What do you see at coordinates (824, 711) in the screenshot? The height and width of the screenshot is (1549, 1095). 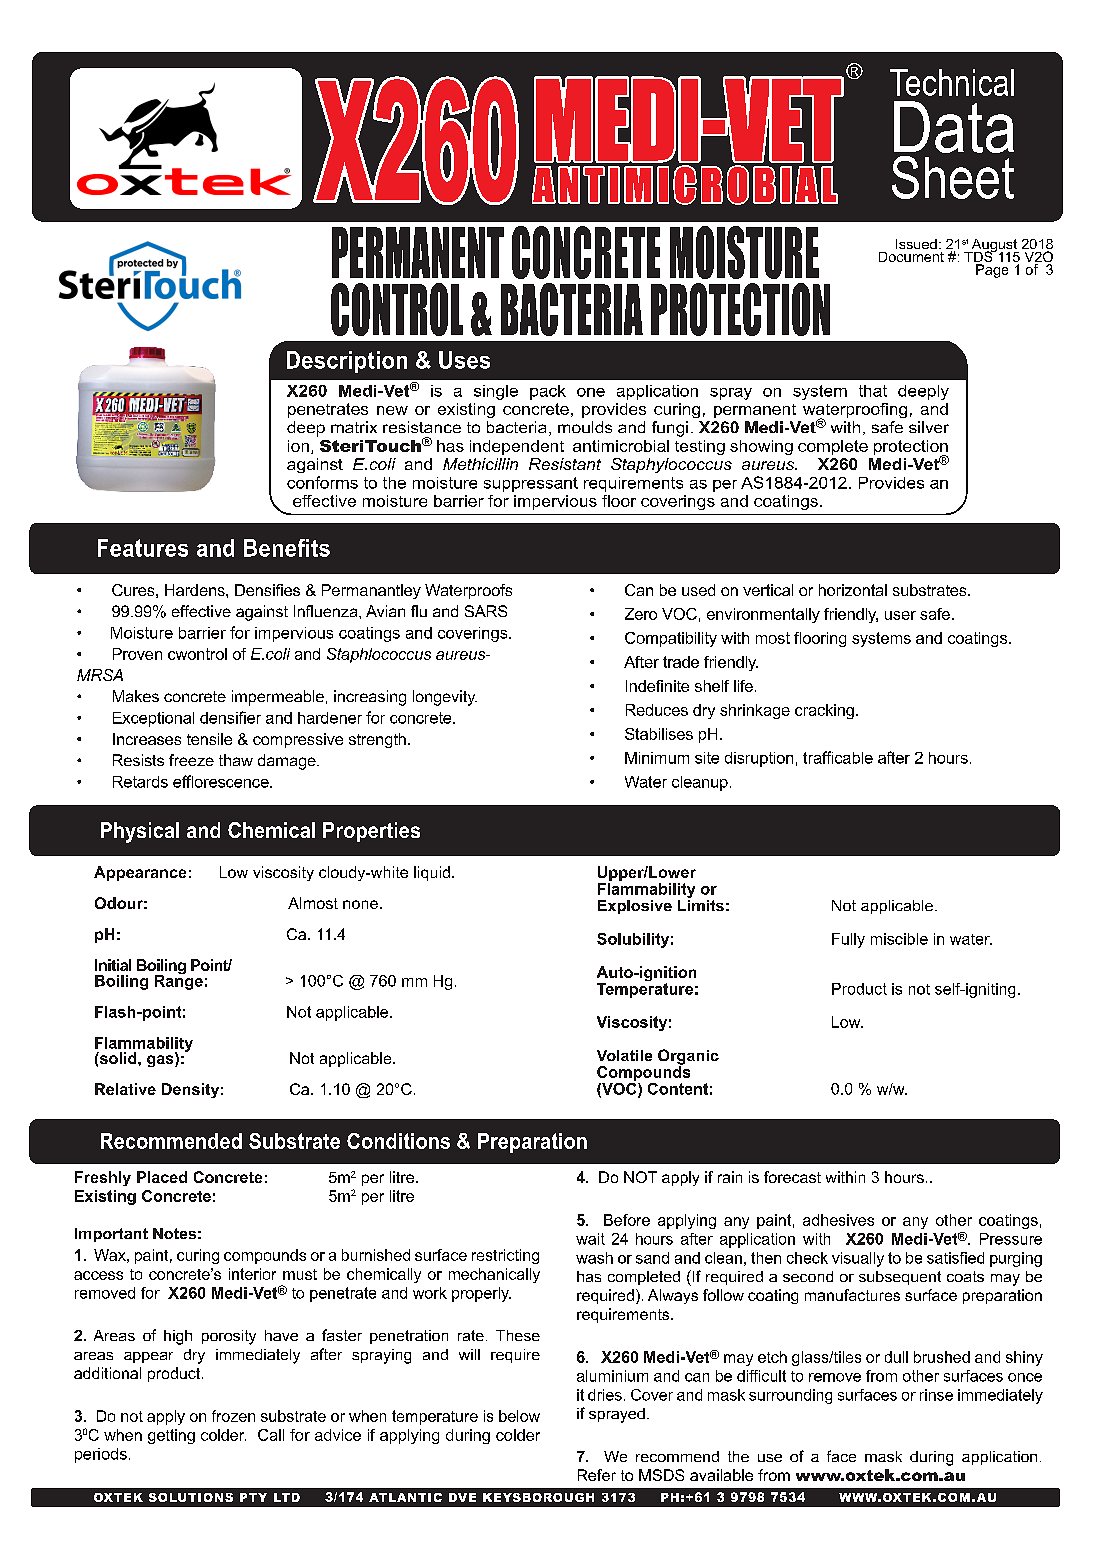 I see `cracking` at bounding box center [824, 711].
